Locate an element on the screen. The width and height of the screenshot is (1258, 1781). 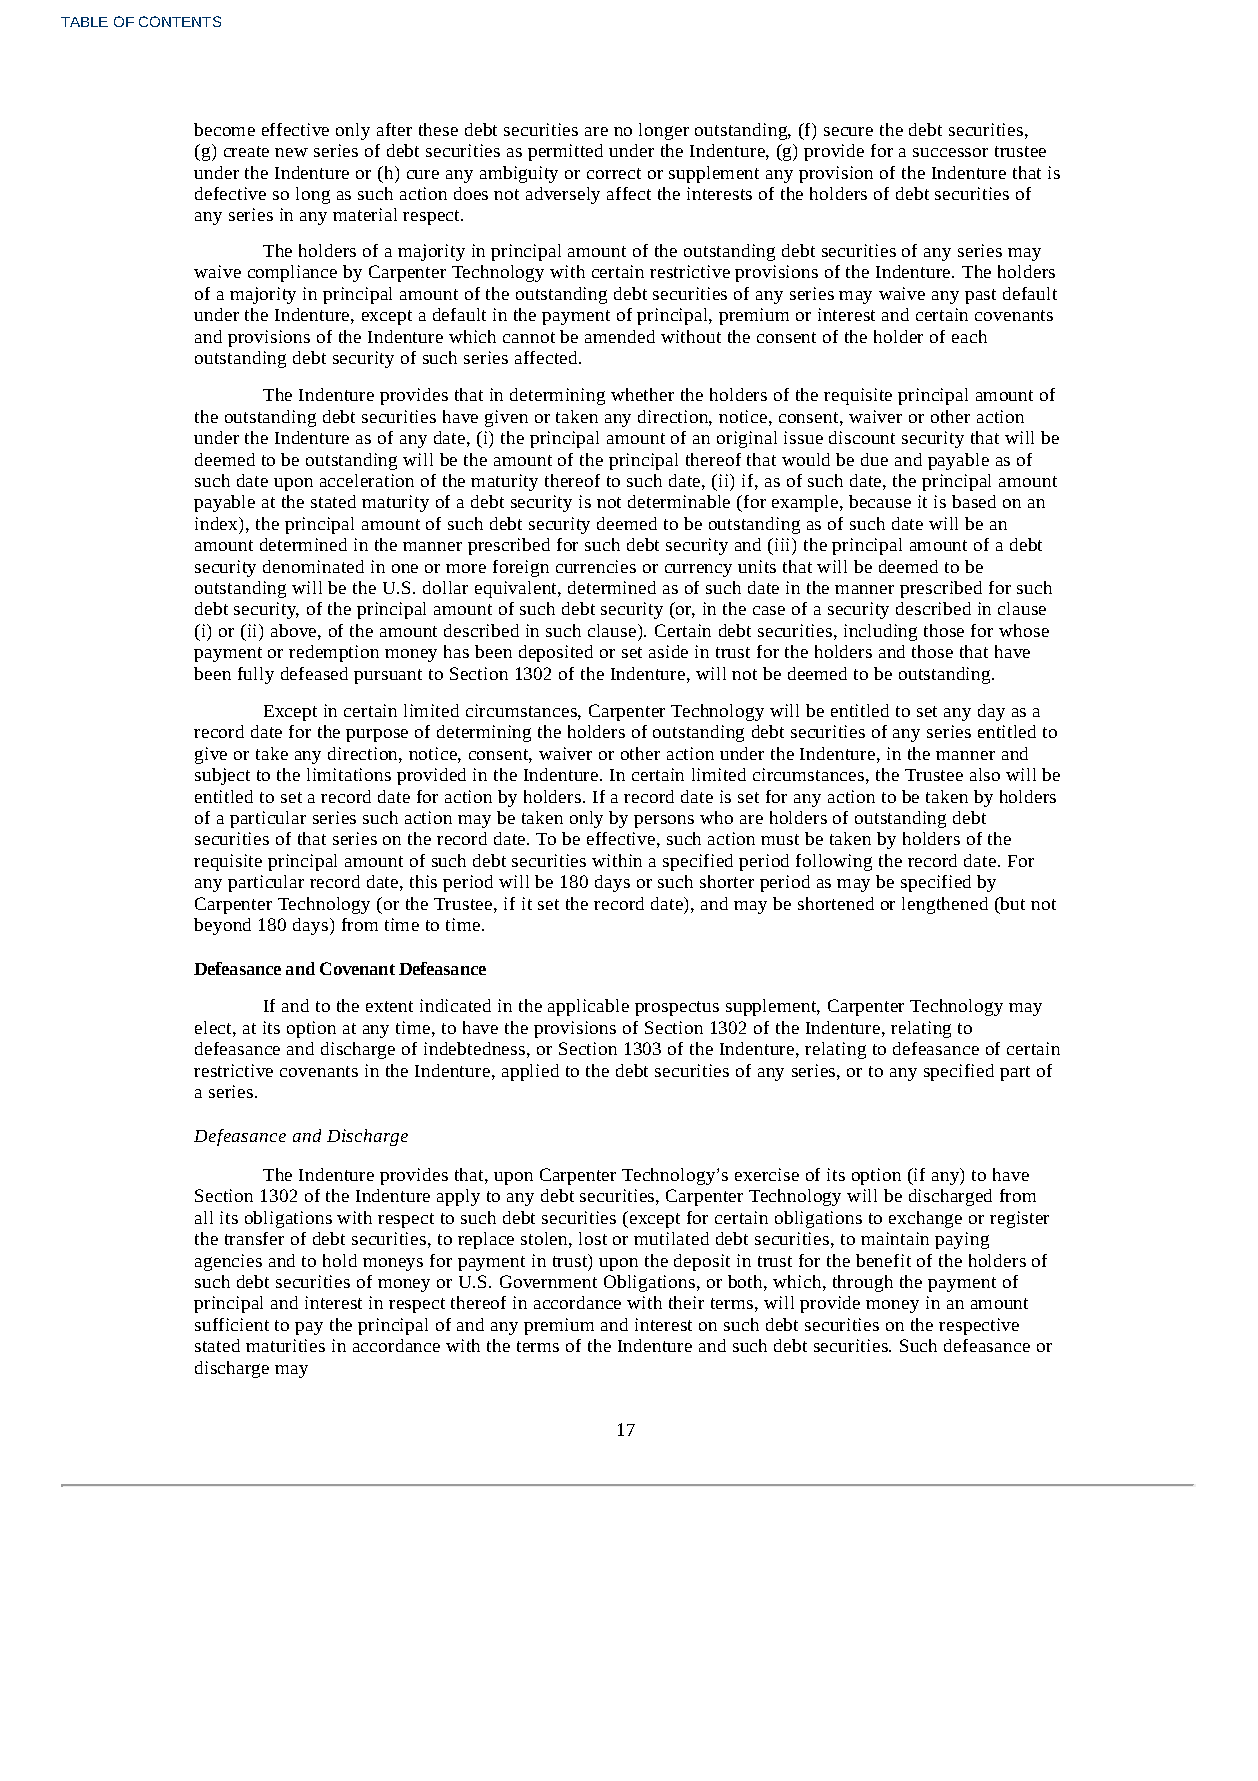
including is located at coordinates (880, 632).
